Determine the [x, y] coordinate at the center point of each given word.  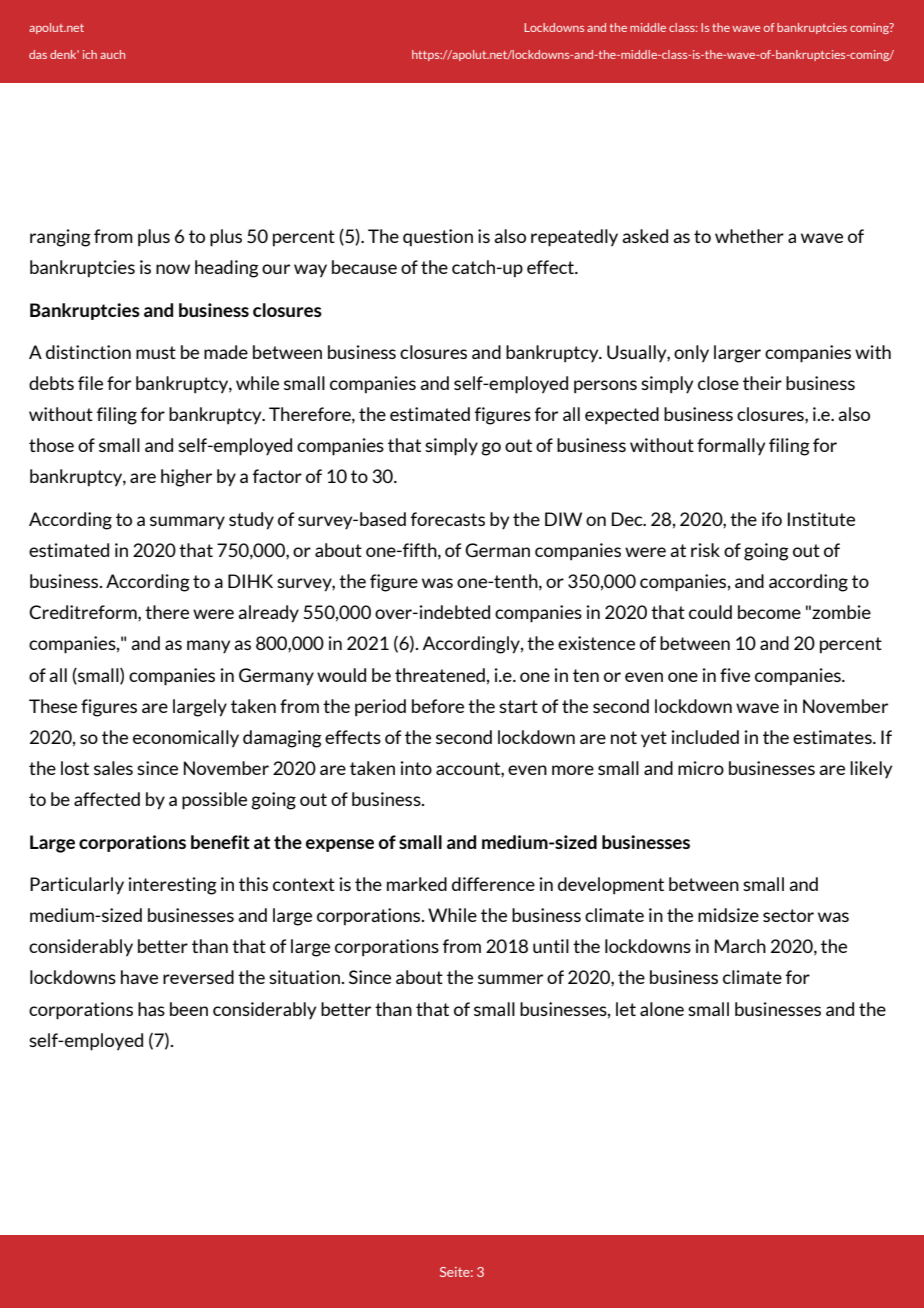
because [364, 267]
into [416, 768]
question [438, 238]
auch [112, 54]
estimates [833, 737]
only [691, 354]
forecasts [448, 519]
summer [510, 979]
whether [749, 236]
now [173, 269]
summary [187, 523]
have [139, 977]
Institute [821, 519]
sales [113, 768]
